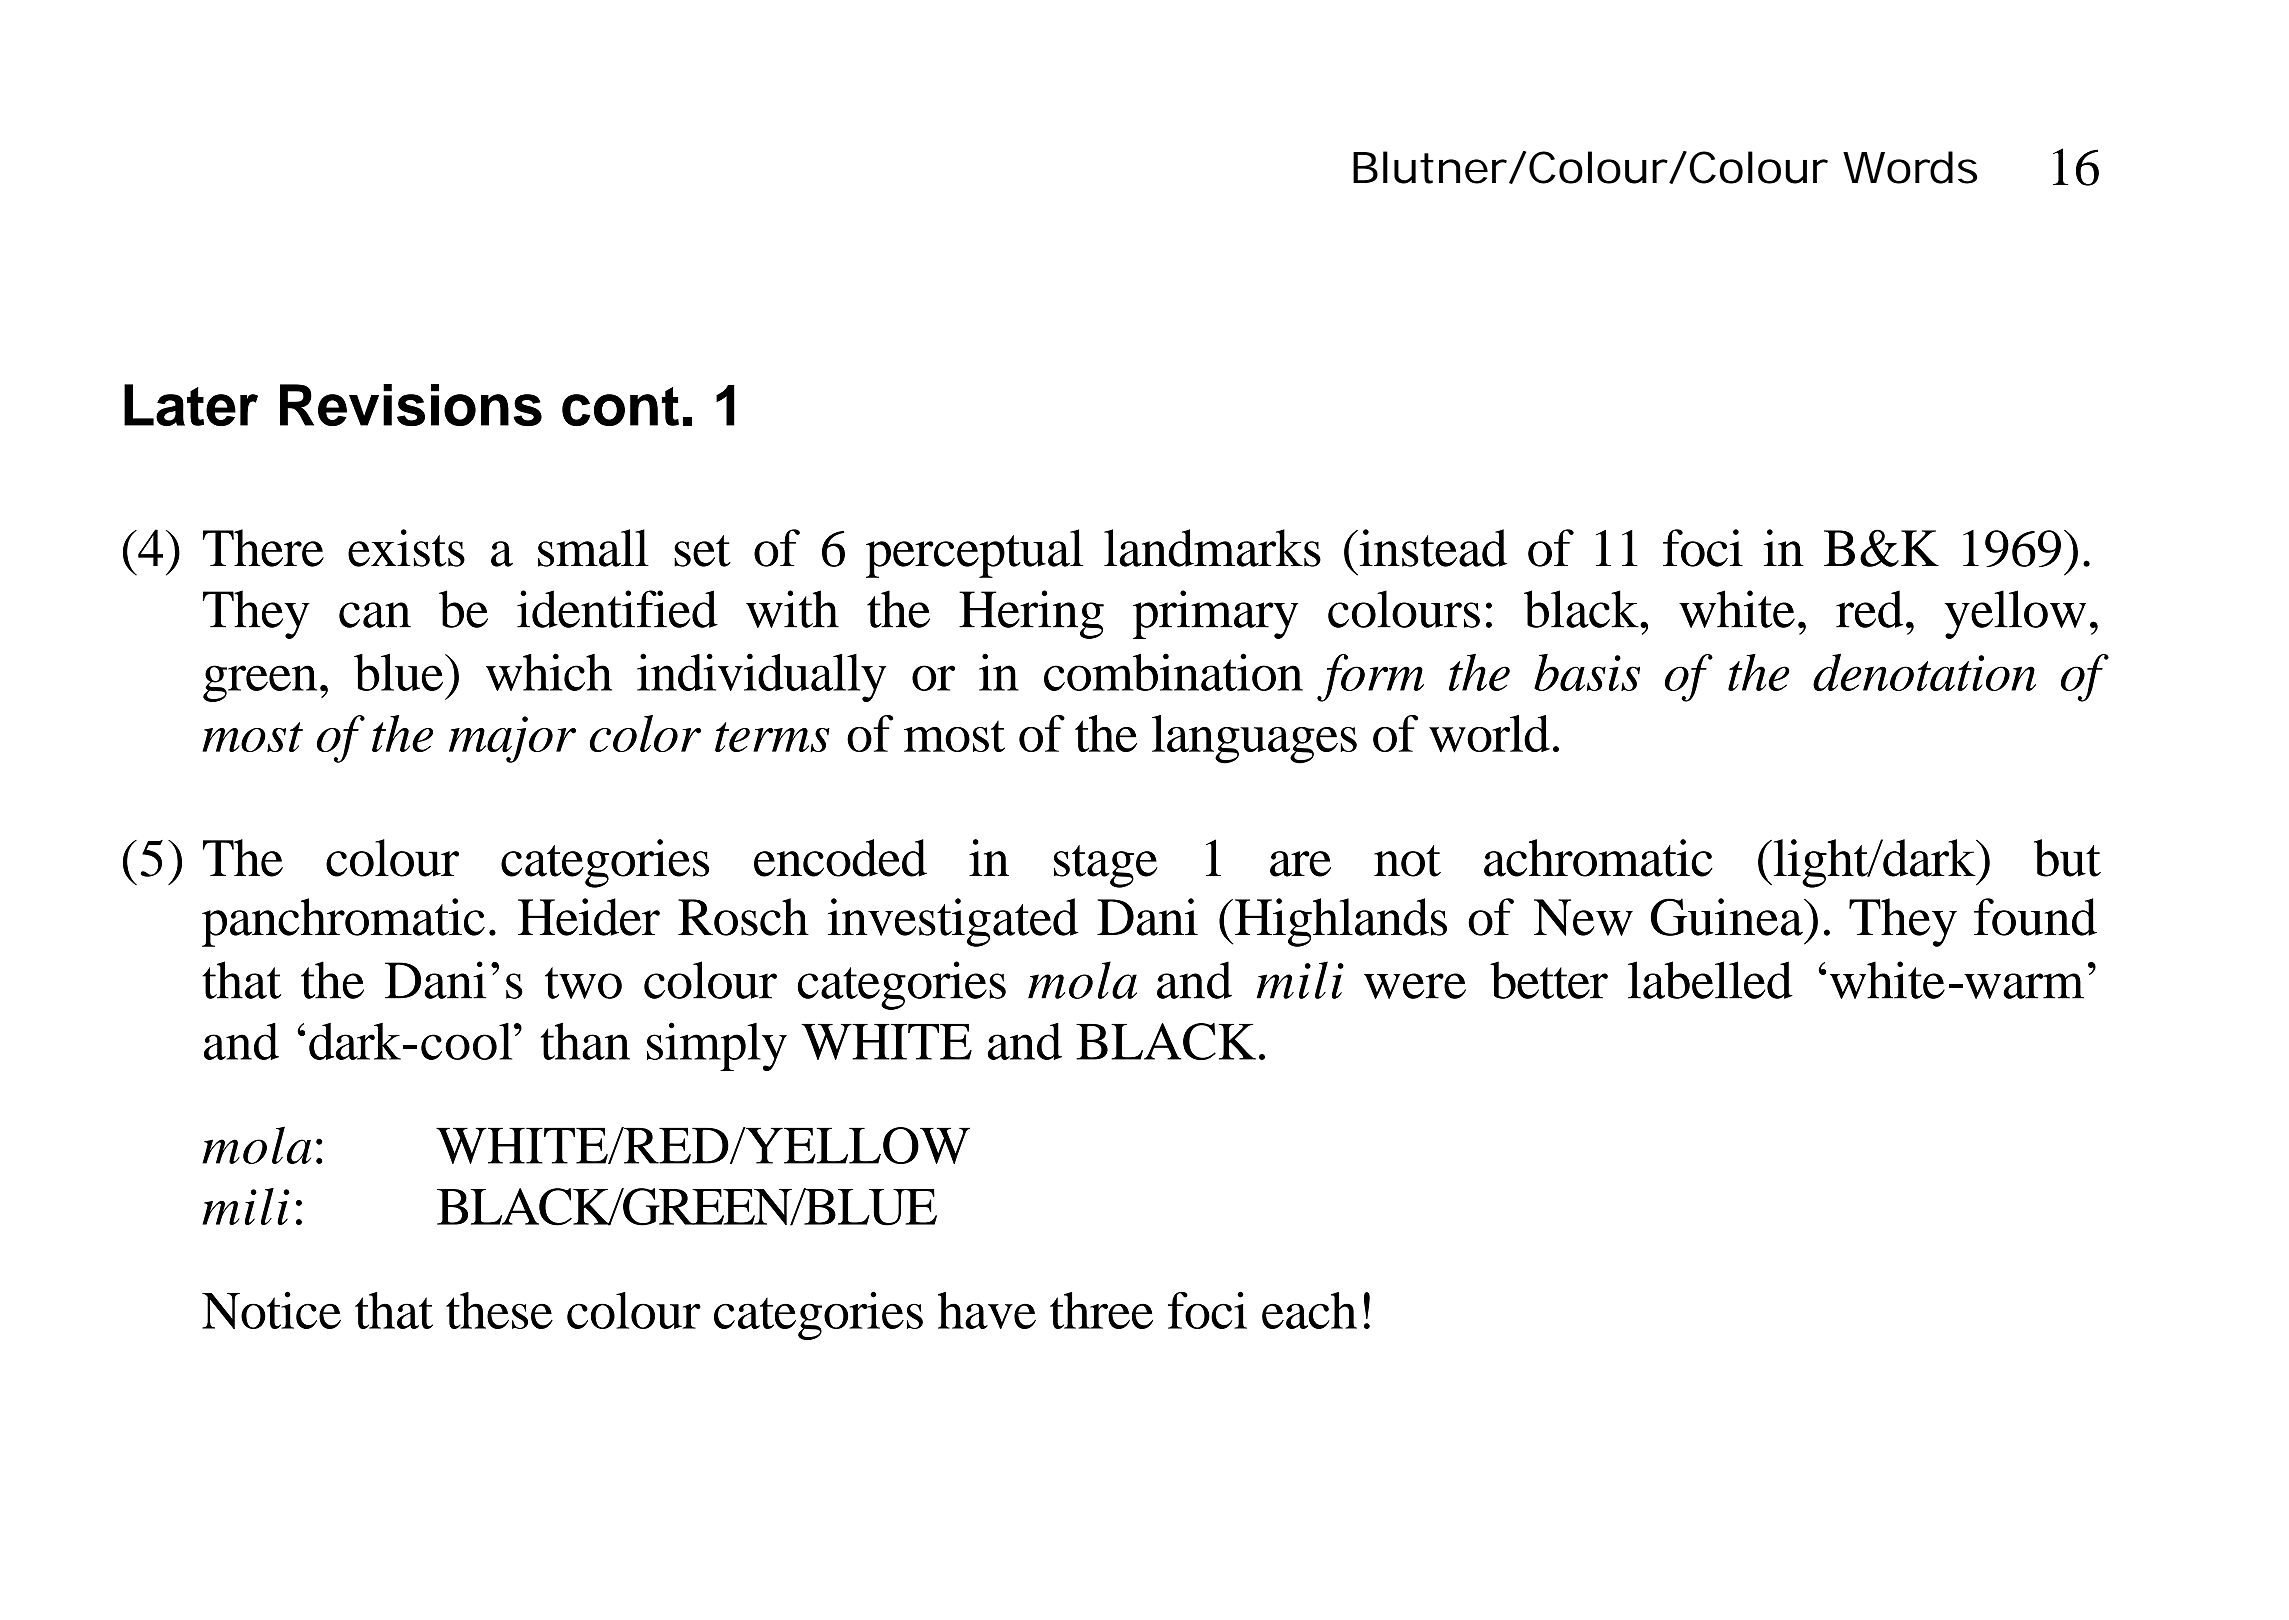 The height and width of the screenshot is (1620, 2289). What do you see at coordinates (1212, 548) in the screenshot?
I see `landmarks` at bounding box center [1212, 548].
